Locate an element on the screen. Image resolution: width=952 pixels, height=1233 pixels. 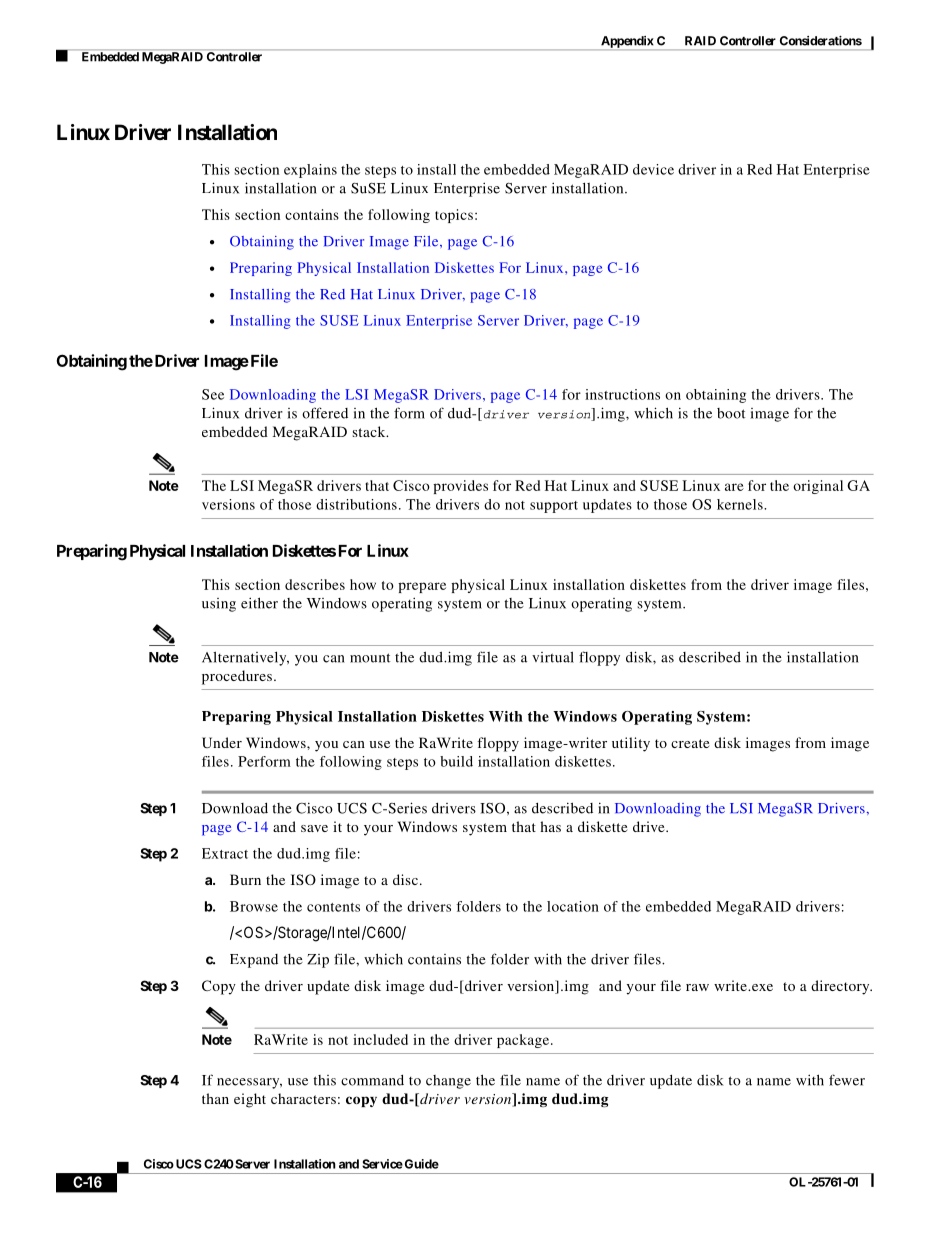
device is located at coordinates (653, 169).
